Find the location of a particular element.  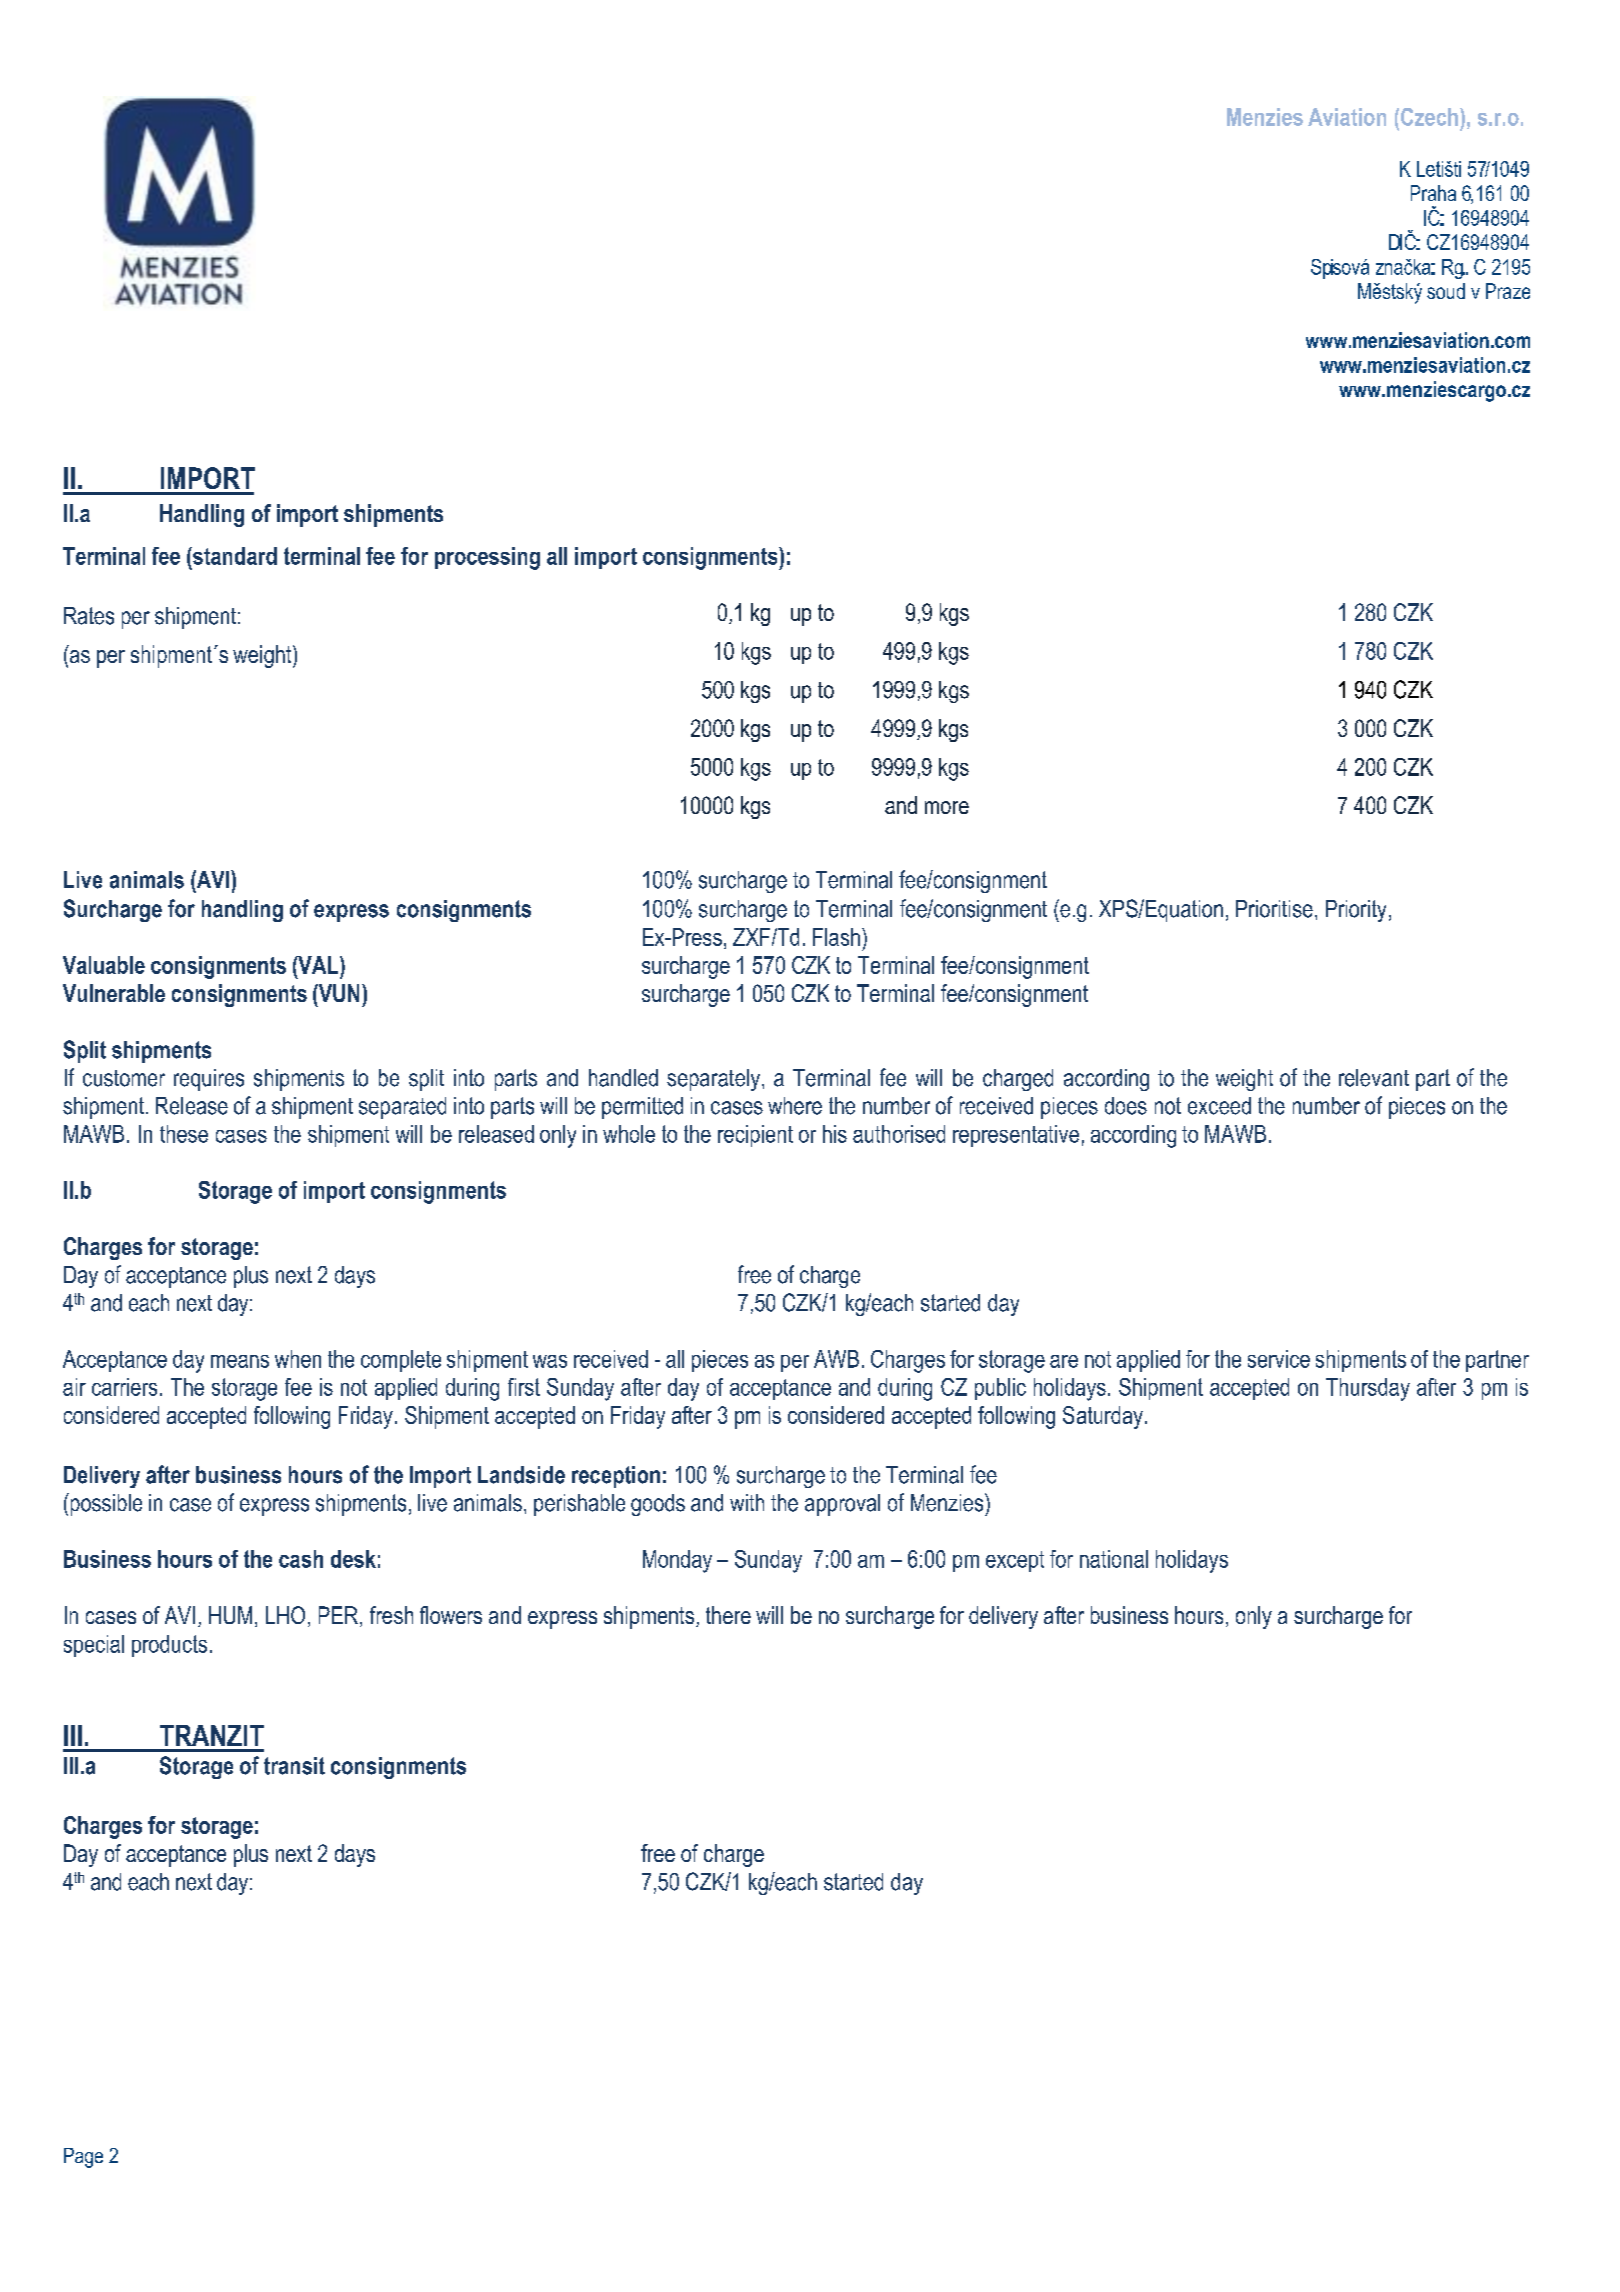

Praha is located at coordinates (1433, 193).
